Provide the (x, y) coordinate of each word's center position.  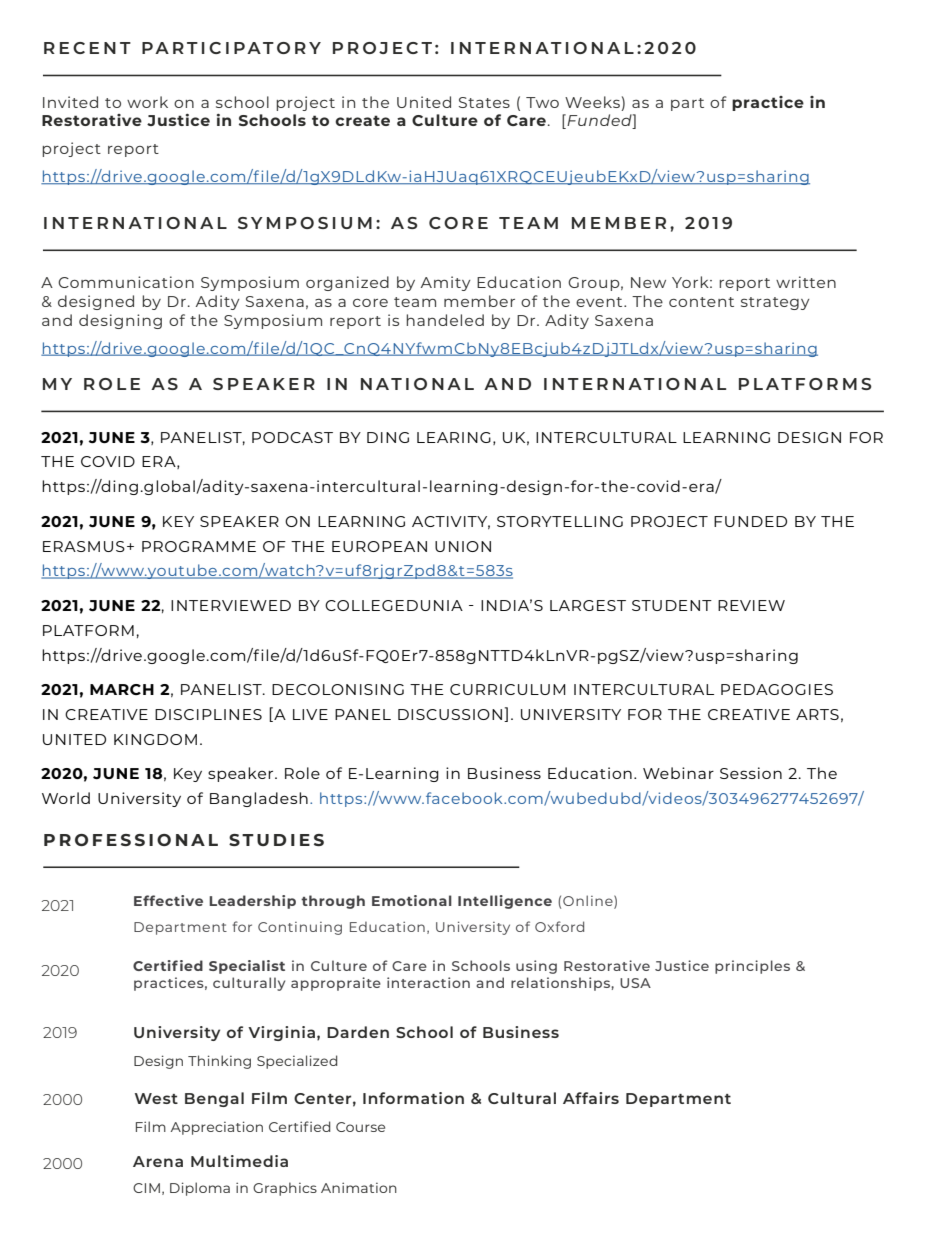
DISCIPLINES (208, 714)
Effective (168, 900)
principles (752, 967)
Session (751, 773)
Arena (158, 1161)
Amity (446, 283)
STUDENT (672, 605)
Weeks (592, 102)
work (147, 102)
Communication (126, 282)
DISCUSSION (450, 714)
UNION (463, 546)
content (701, 302)
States (484, 102)
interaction (428, 982)
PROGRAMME (199, 546)
